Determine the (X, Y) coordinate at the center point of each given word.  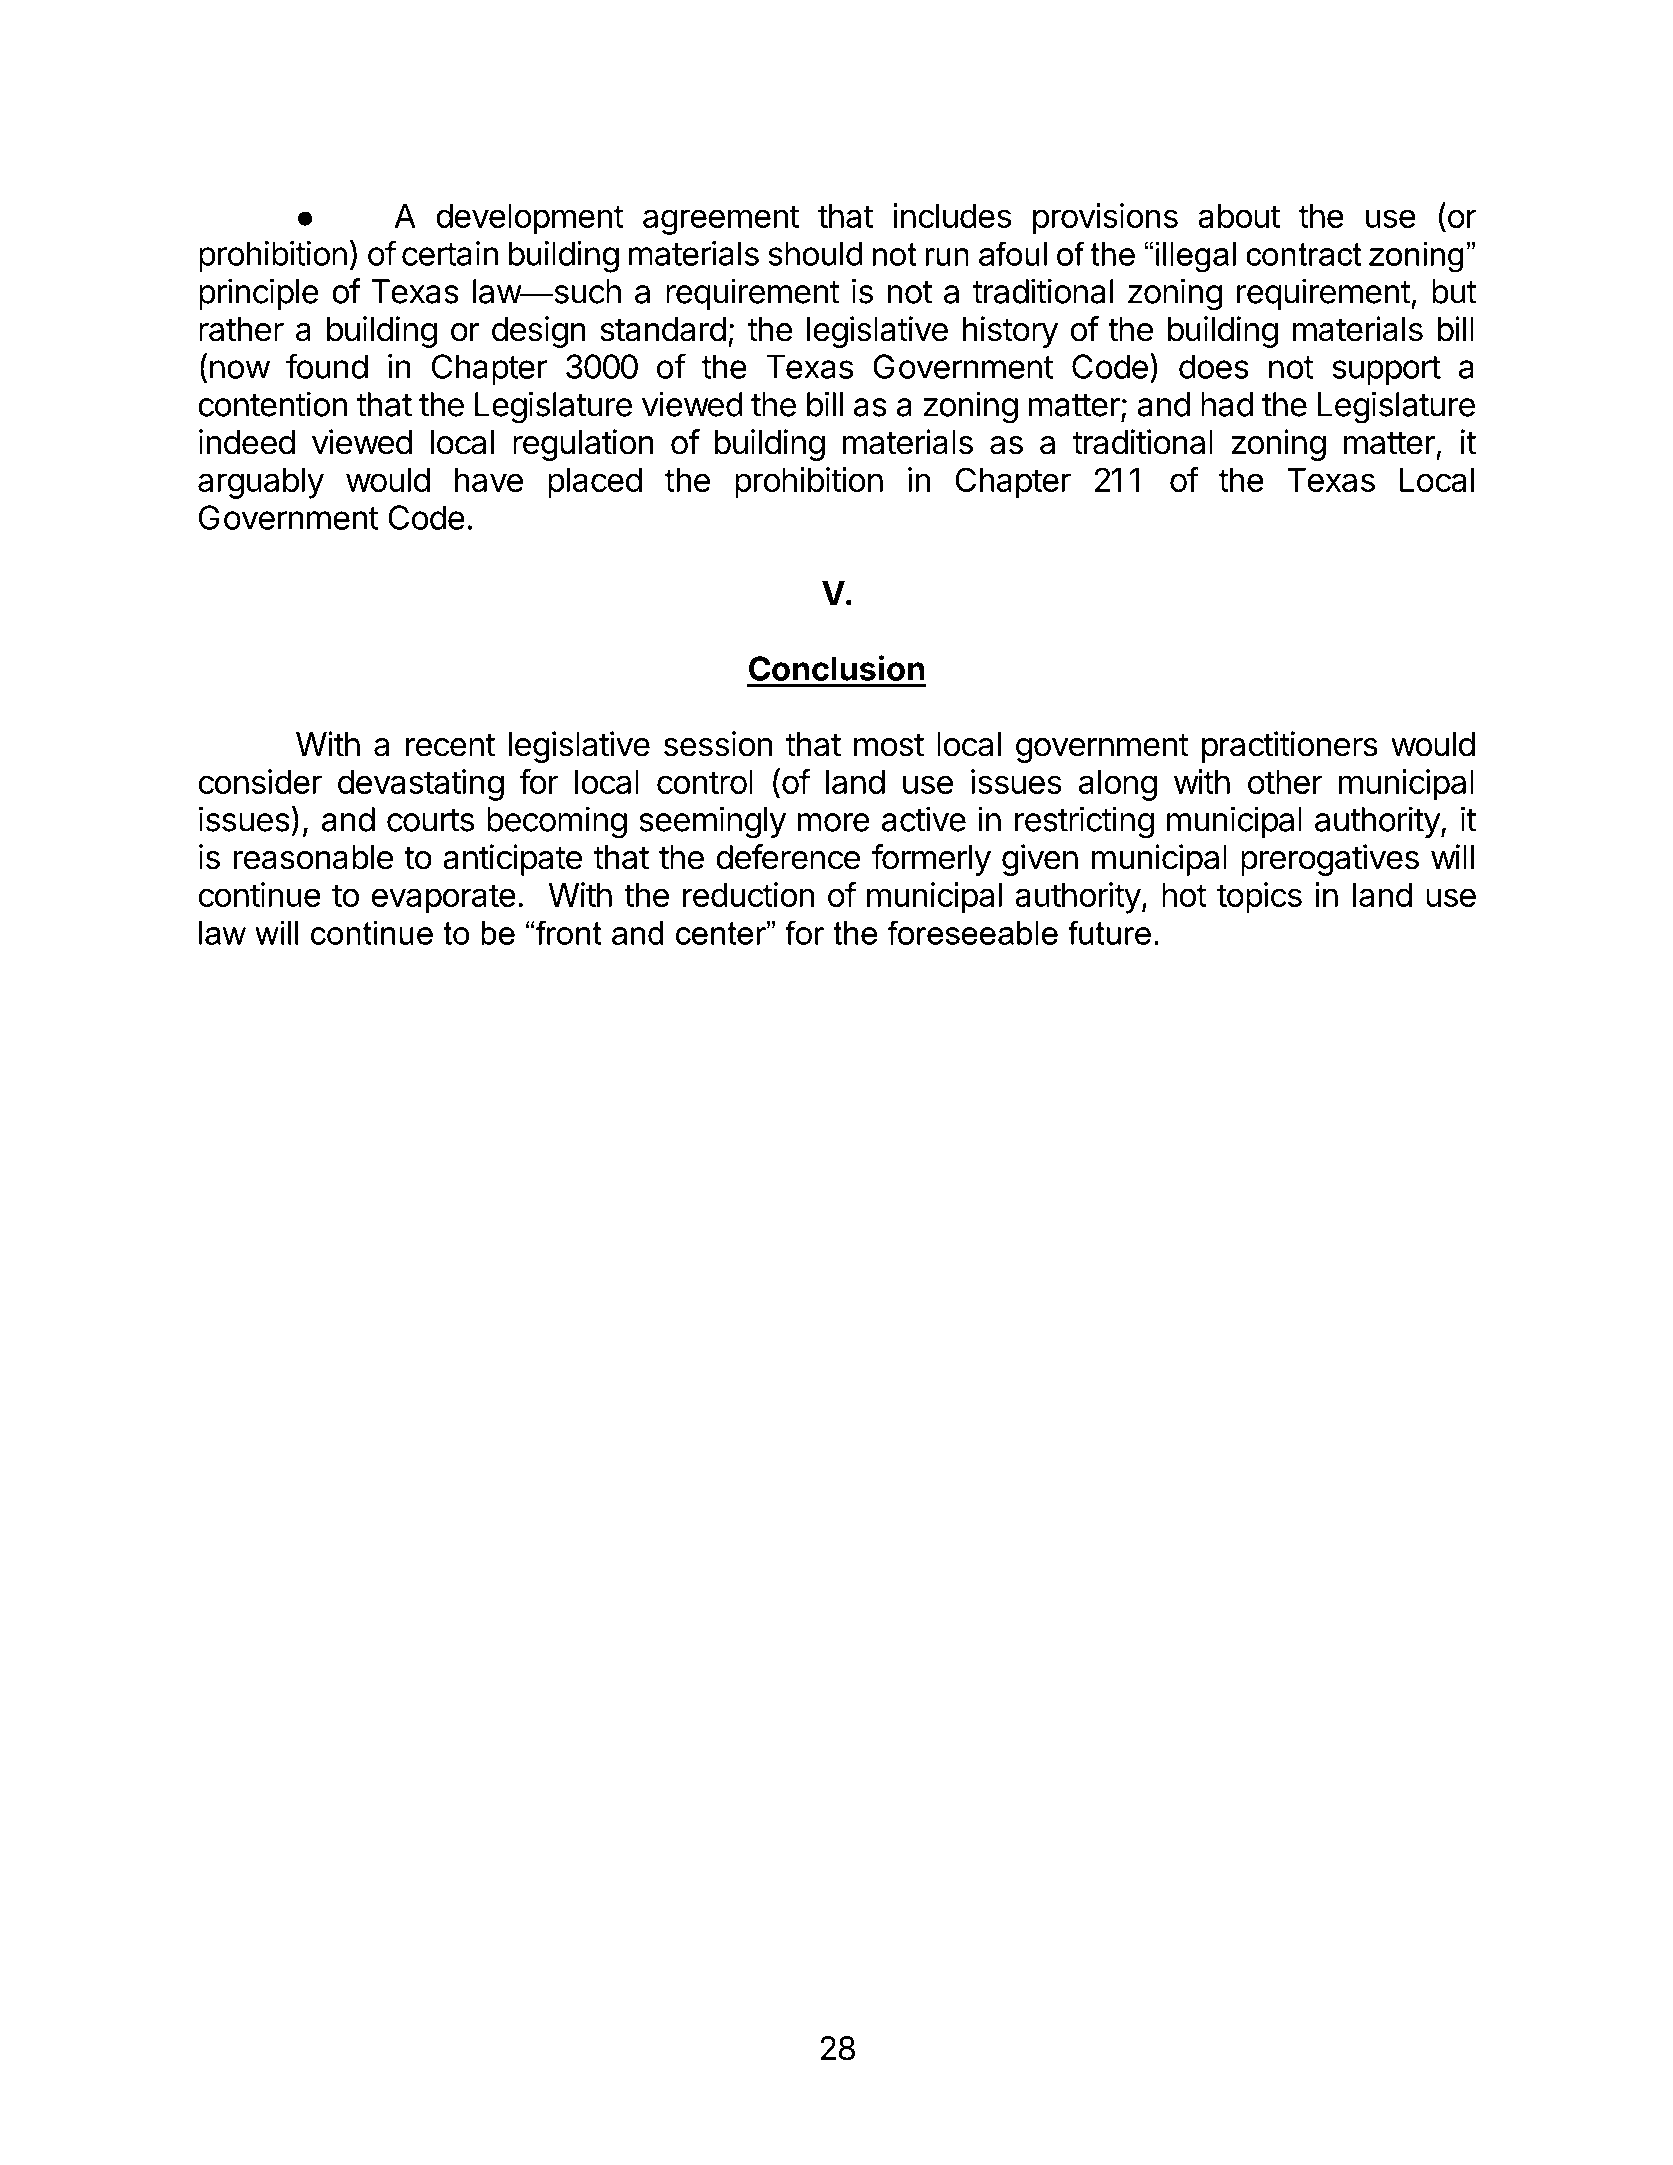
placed (595, 483)
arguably (261, 483)
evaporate (444, 899)
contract (1303, 254)
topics (1259, 898)
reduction (748, 894)
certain (450, 253)
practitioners (1290, 747)
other (1285, 782)
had (1227, 404)
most (889, 745)
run (947, 257)
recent (451, 745)
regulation (583, 445)
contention (272, 404)
